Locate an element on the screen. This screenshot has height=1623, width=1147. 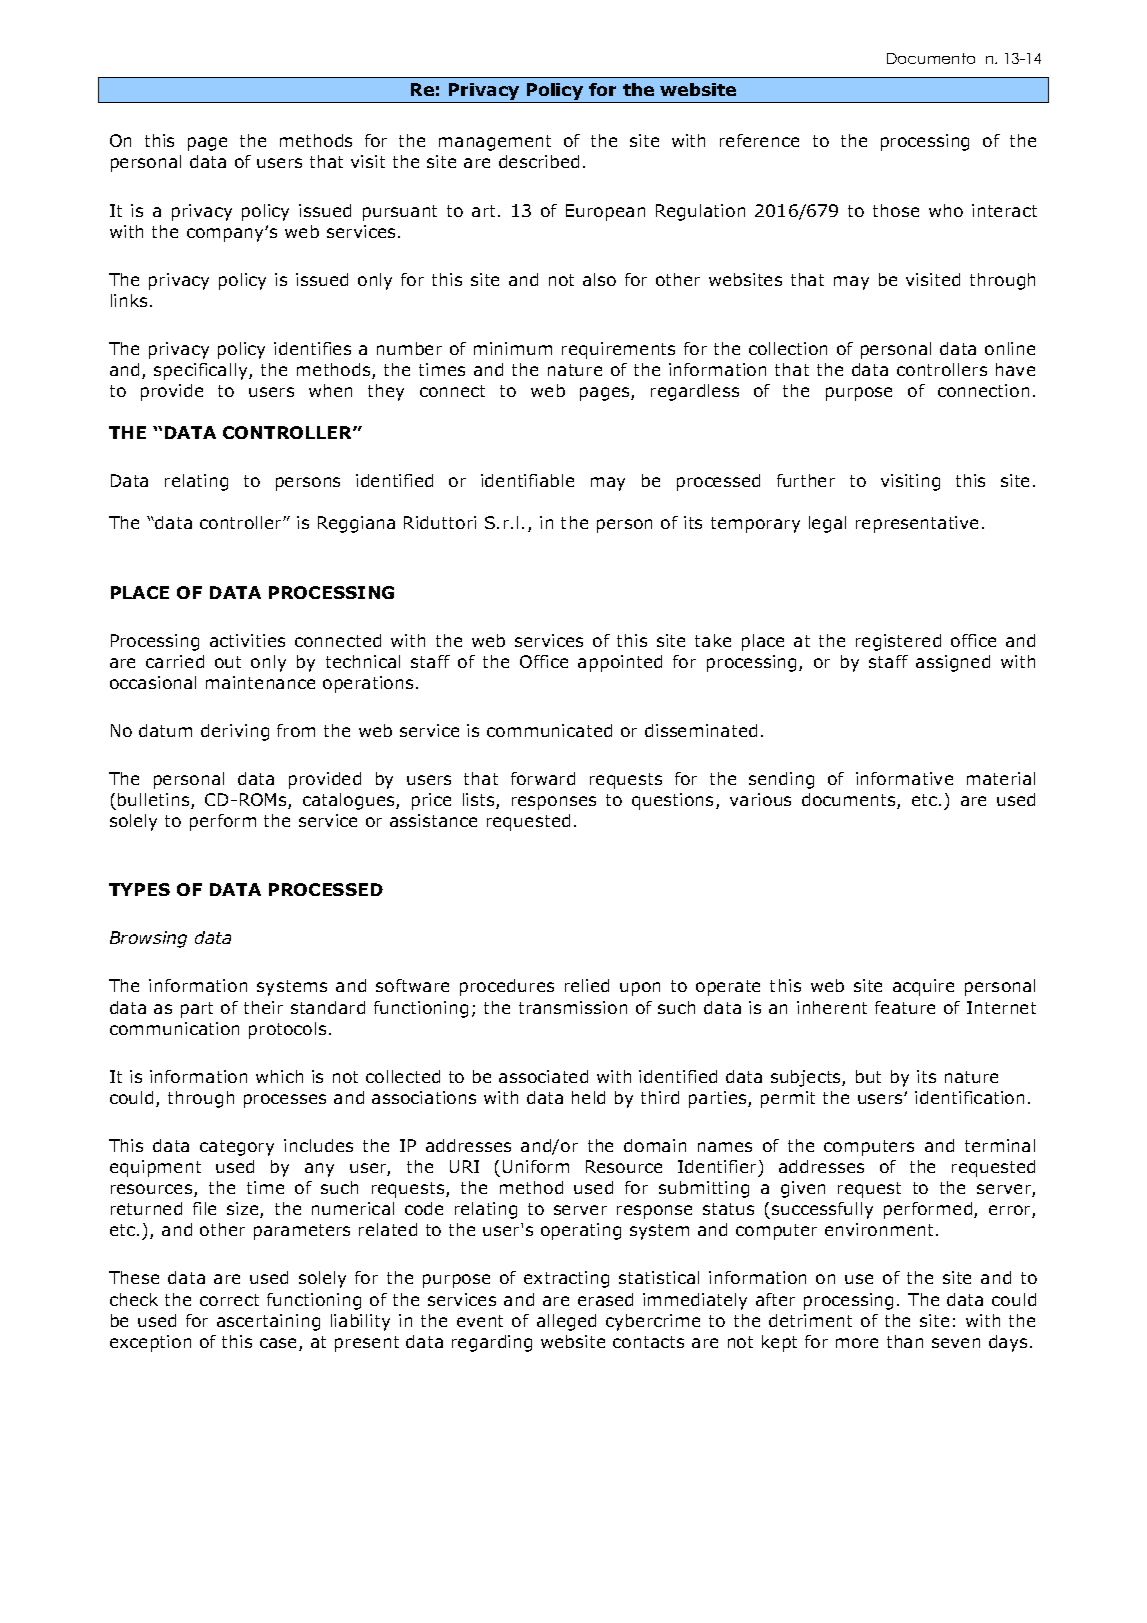
TYPES is located at coordinates (139, 889).
